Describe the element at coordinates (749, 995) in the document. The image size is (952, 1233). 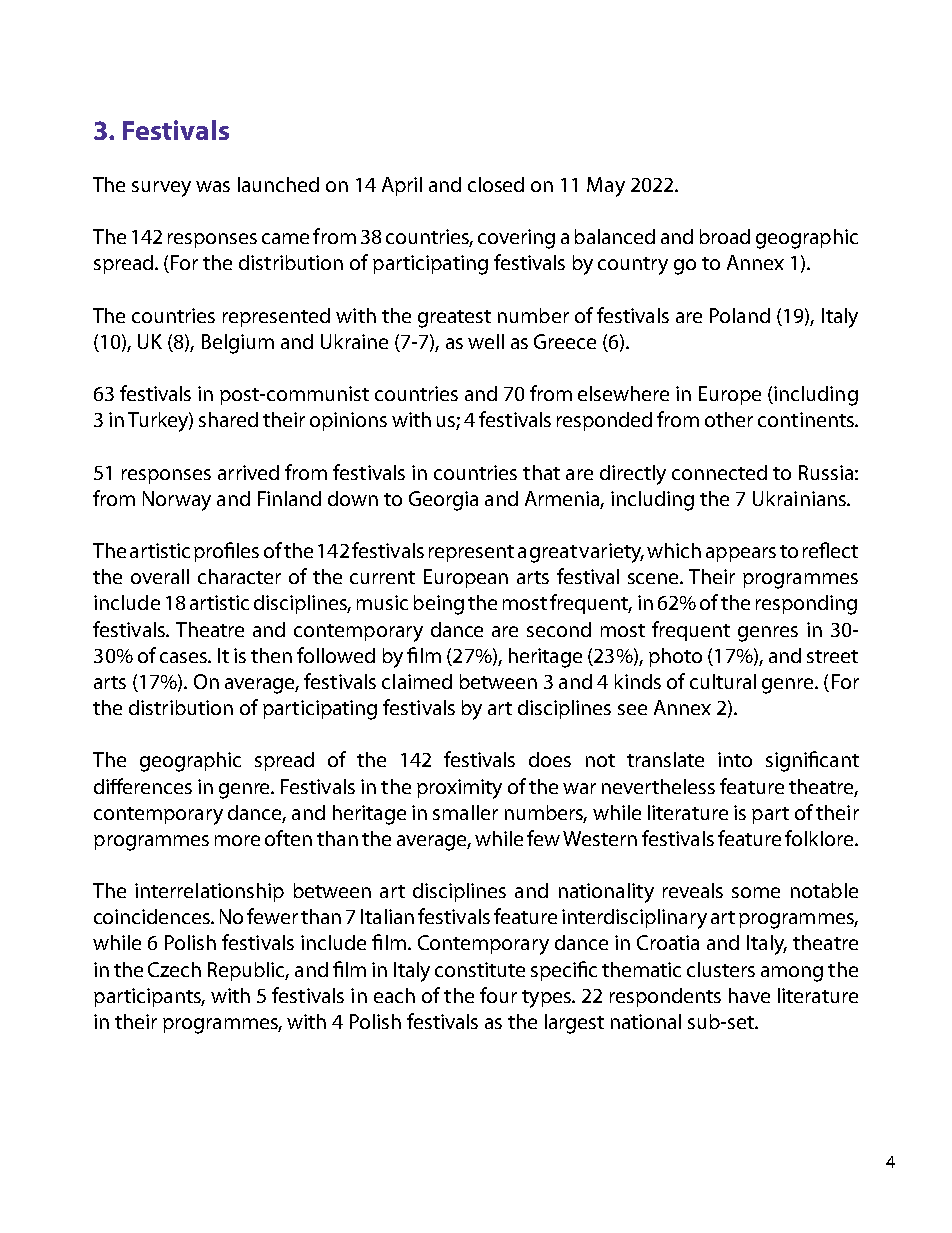
I see `have` at that location.
